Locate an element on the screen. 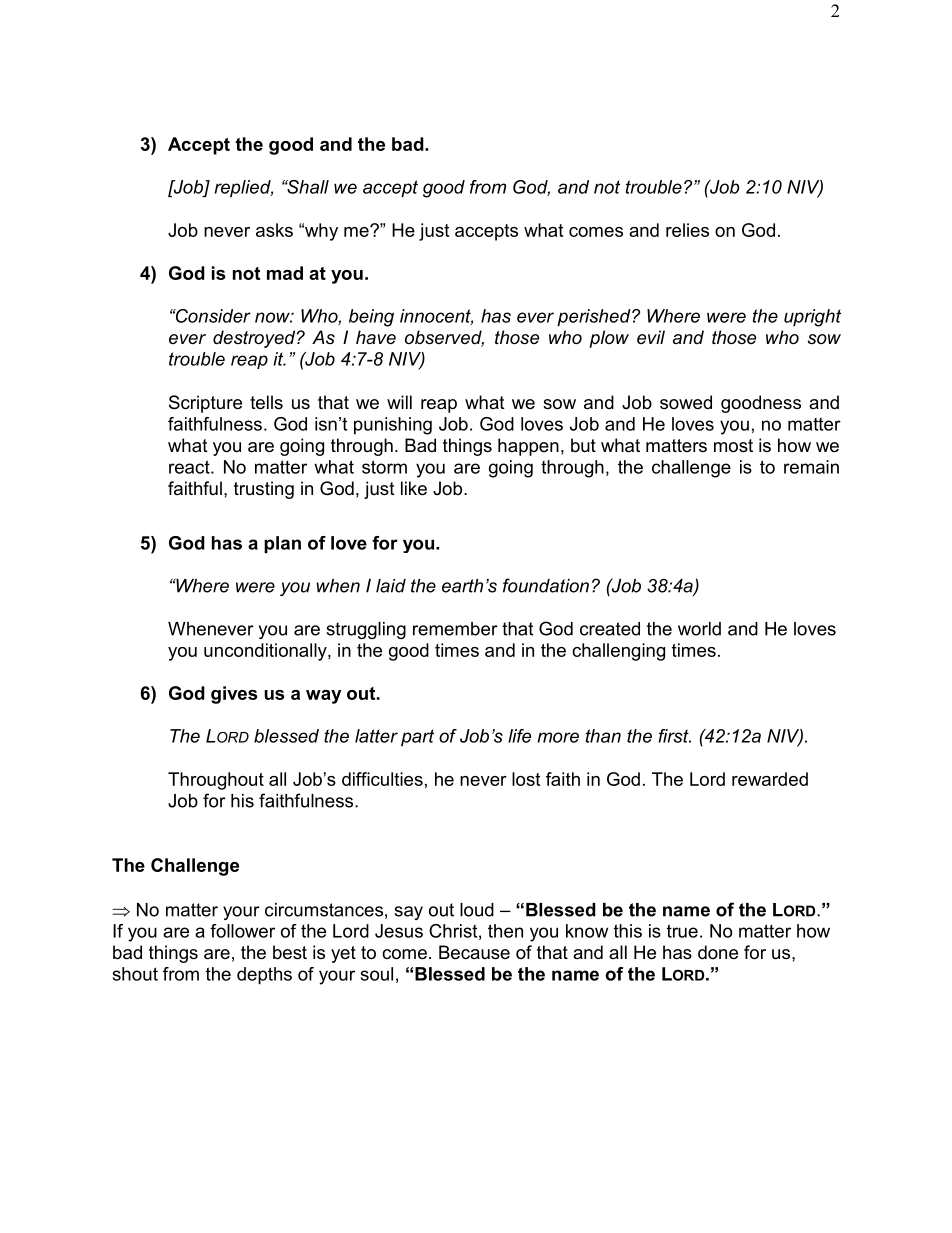 This screenshot has width=952, height=1233. done is located at coordinates (718, 952).
